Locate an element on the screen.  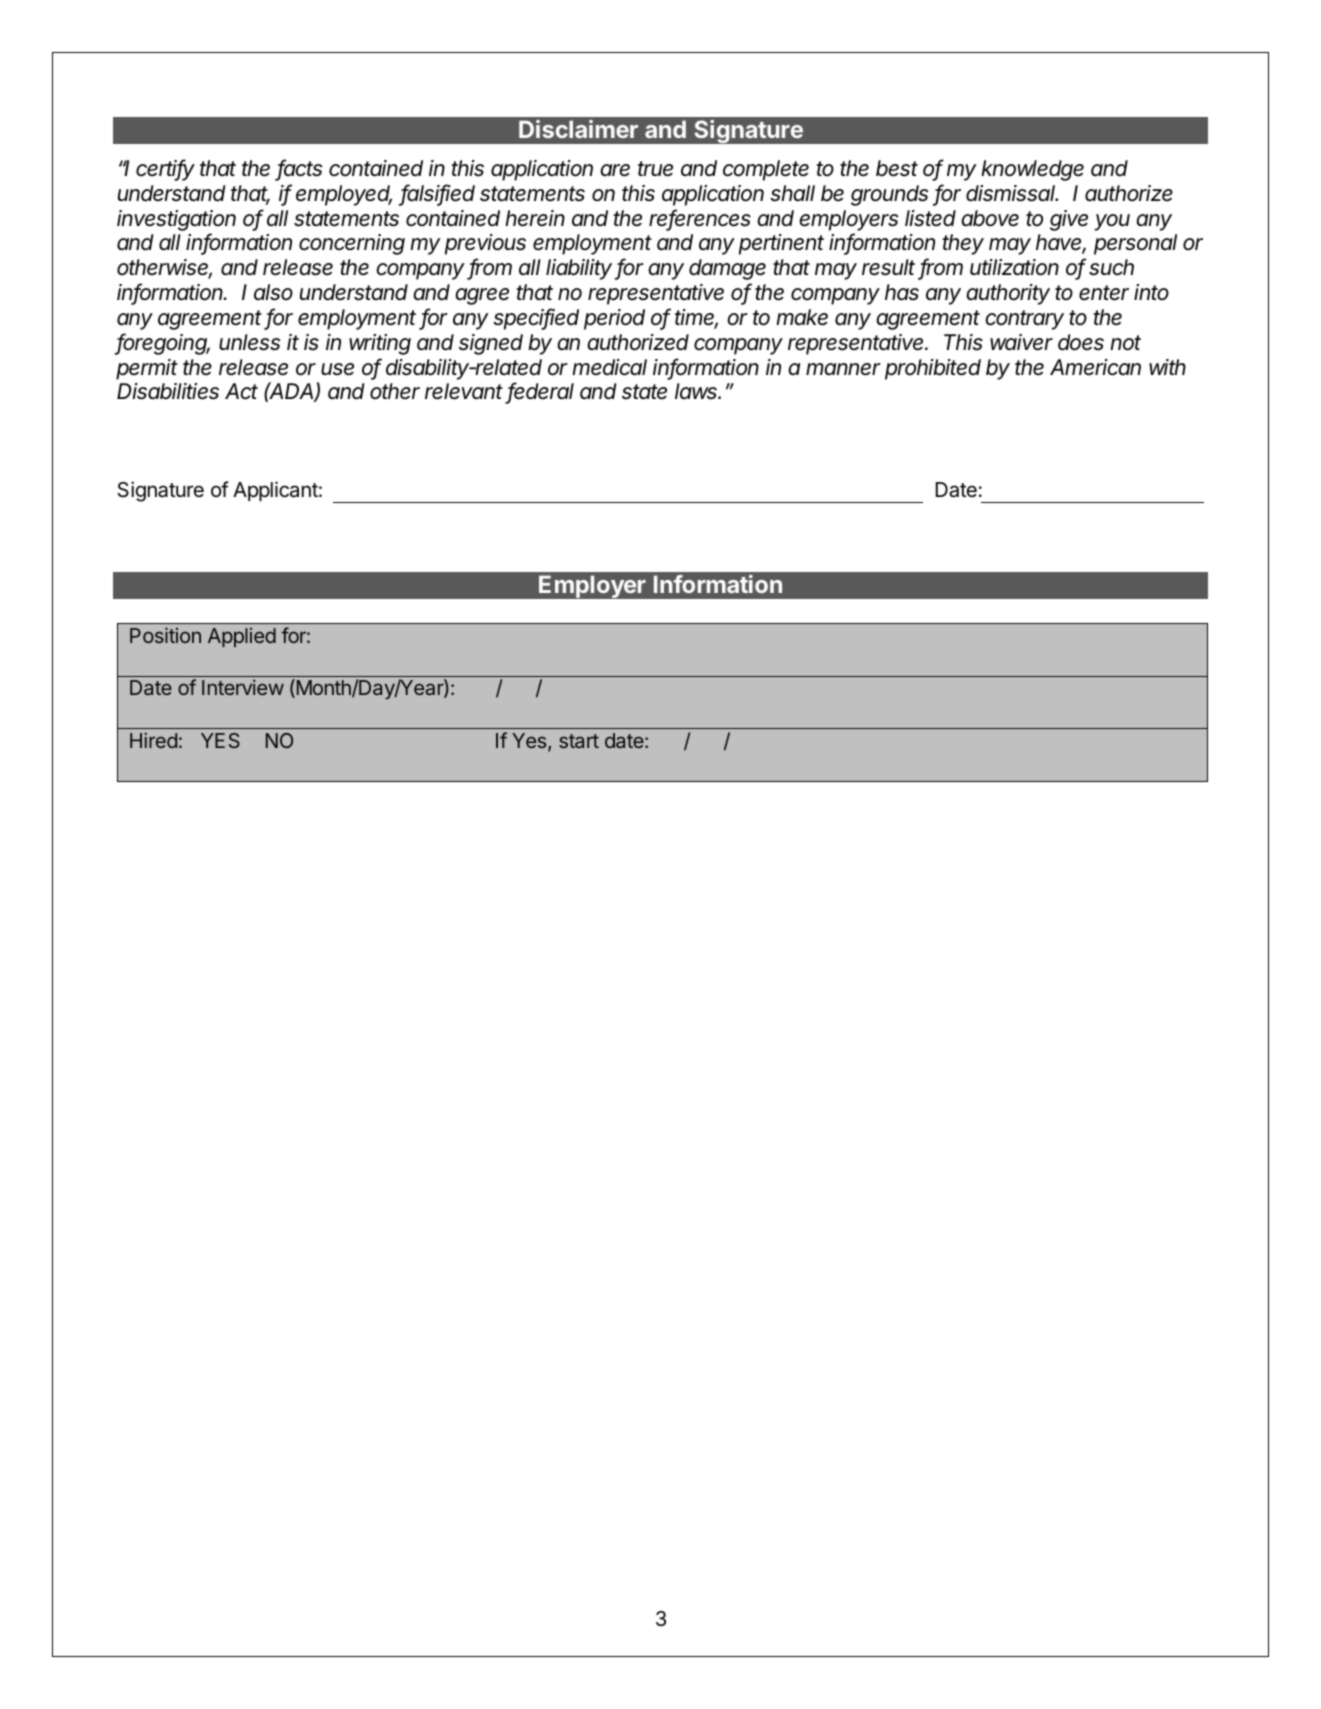
facts is located at coordinates (299, 169).
